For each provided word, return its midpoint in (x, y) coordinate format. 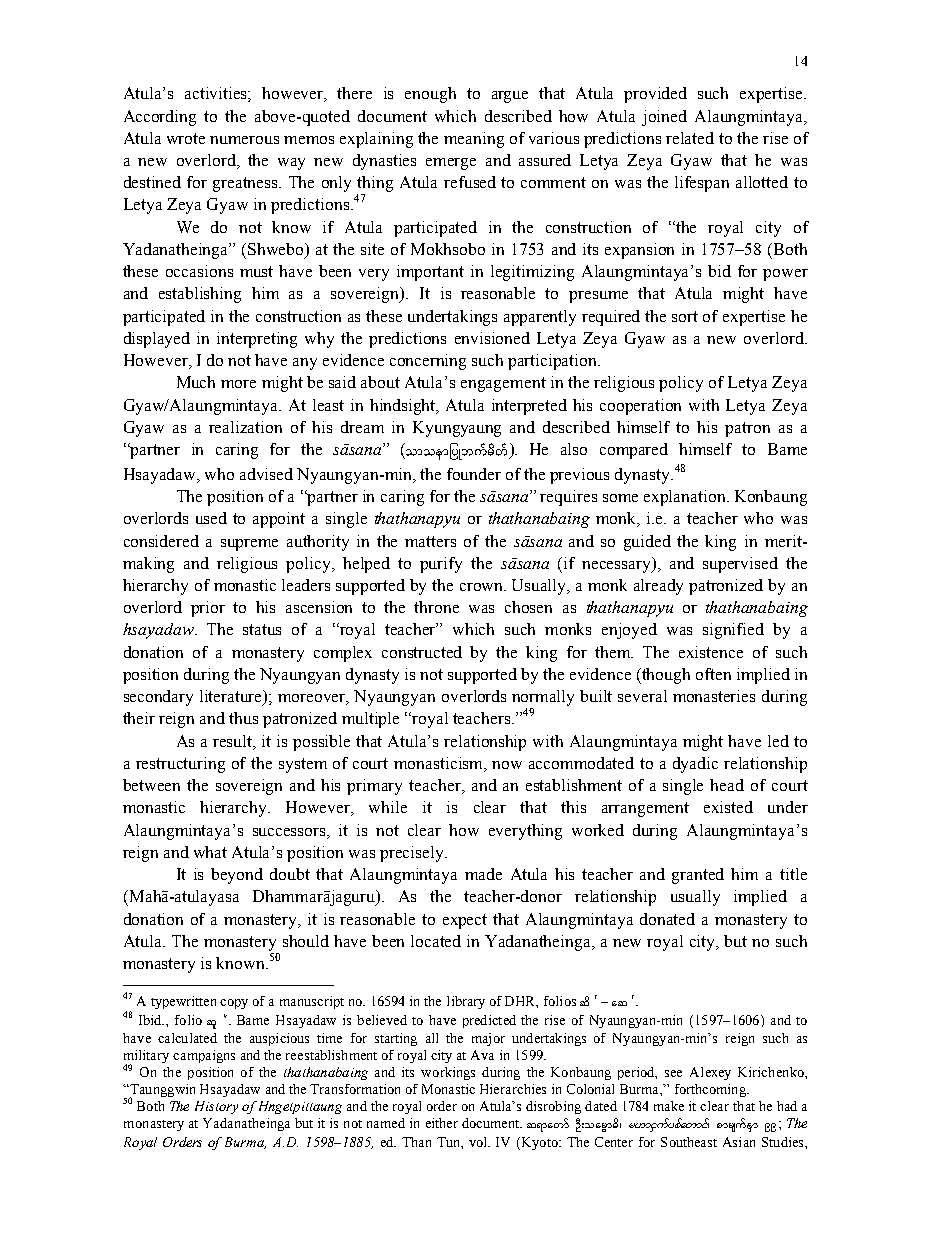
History (216, 1107)
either (442, 1123)
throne (436, 607)
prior (208, 609)
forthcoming (711, 1090)
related (690, 138)
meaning (474, 140)
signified (733, 631)
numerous (244, 140)
